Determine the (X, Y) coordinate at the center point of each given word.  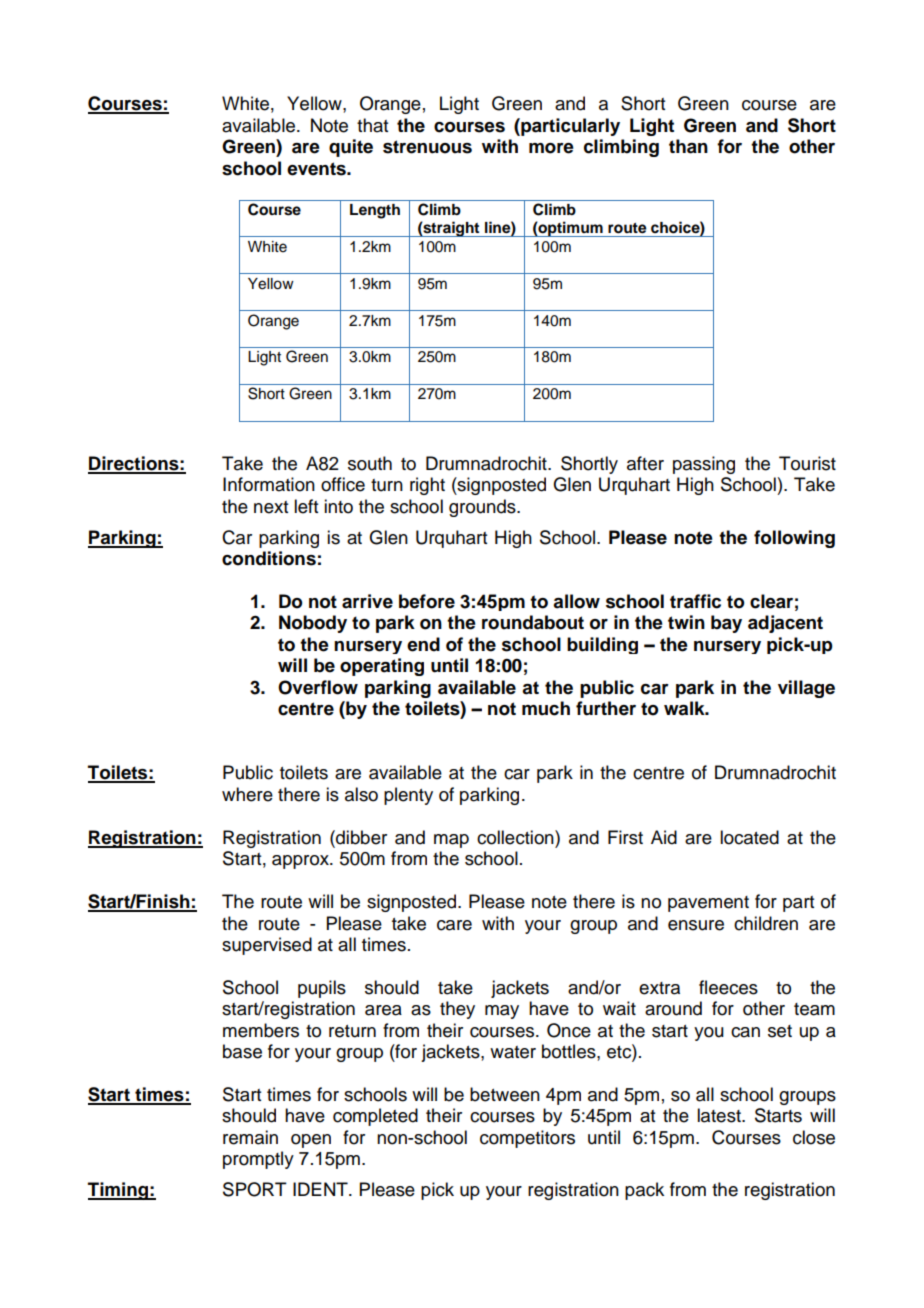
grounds (483, 508)
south (370, 463)
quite (351, 148)
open (311, 1141)
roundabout (533, 622)
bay (726, 624)
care (454, 925)
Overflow (318, 687)
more (551, 148)
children (766, 923)
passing (704, 465)
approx (301, 862)
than (688, 146)
